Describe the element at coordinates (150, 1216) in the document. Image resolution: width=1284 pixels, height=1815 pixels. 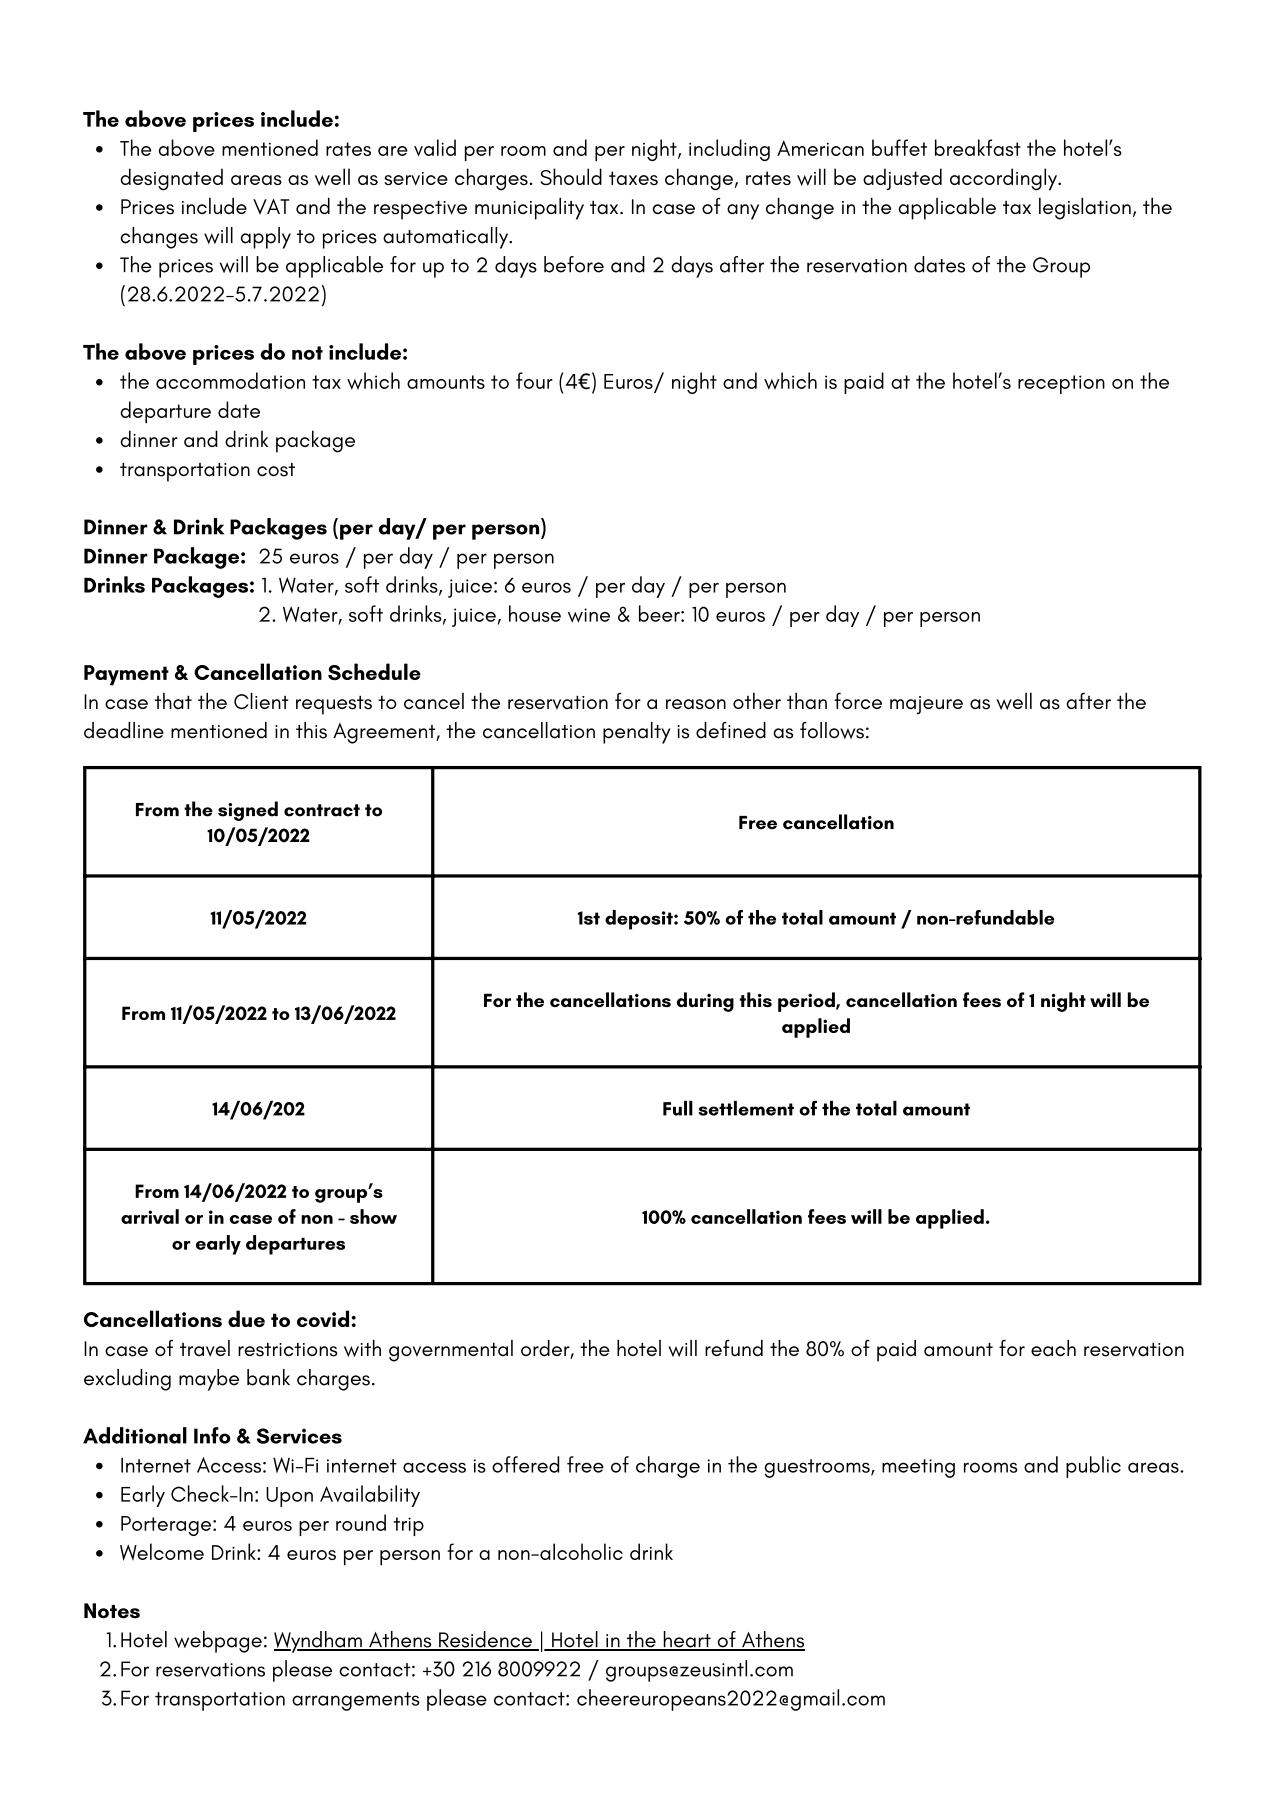
I see `arrival` at that location.
